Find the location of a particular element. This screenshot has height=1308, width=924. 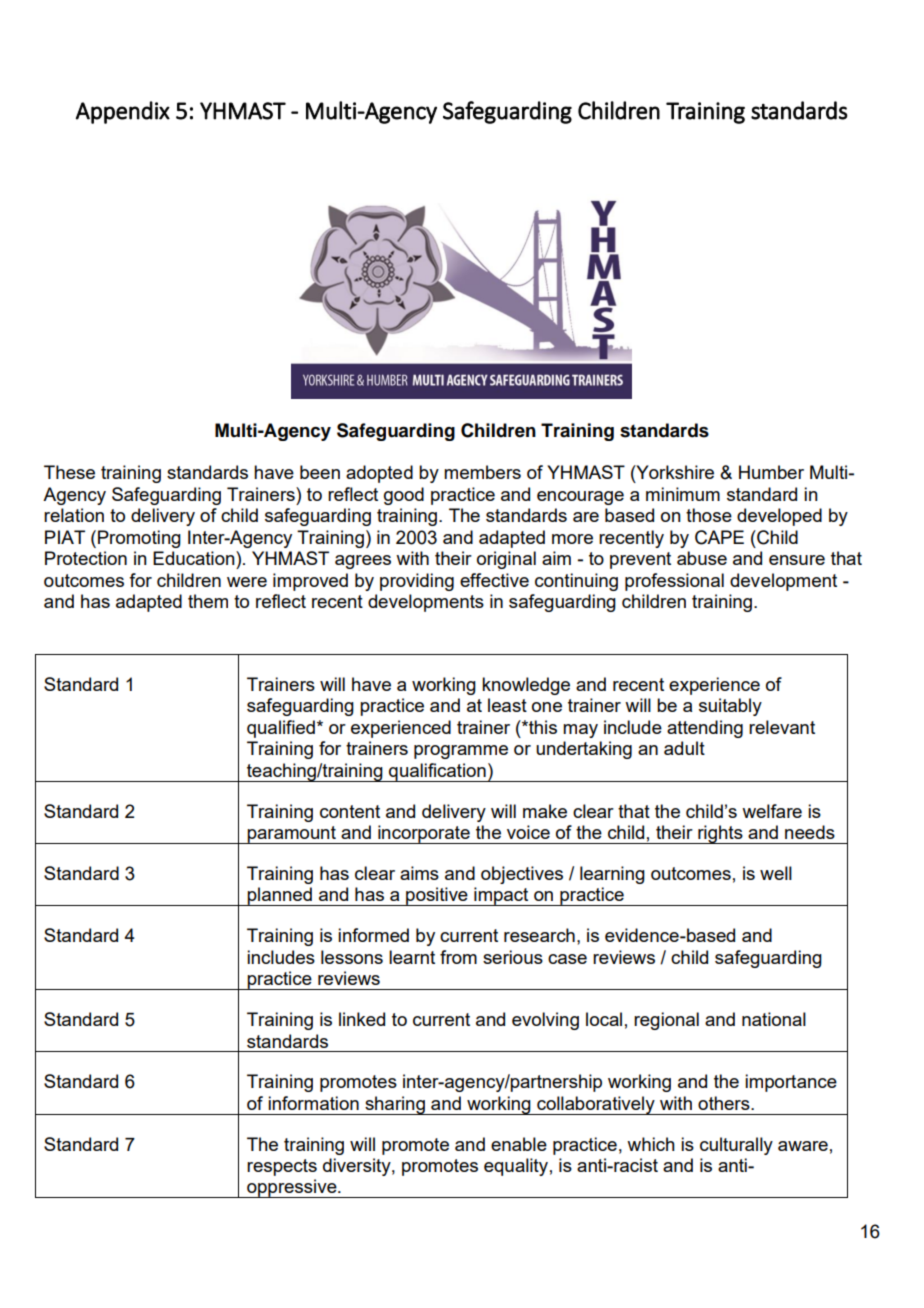

minimum is located at coordinates (683, 494).
